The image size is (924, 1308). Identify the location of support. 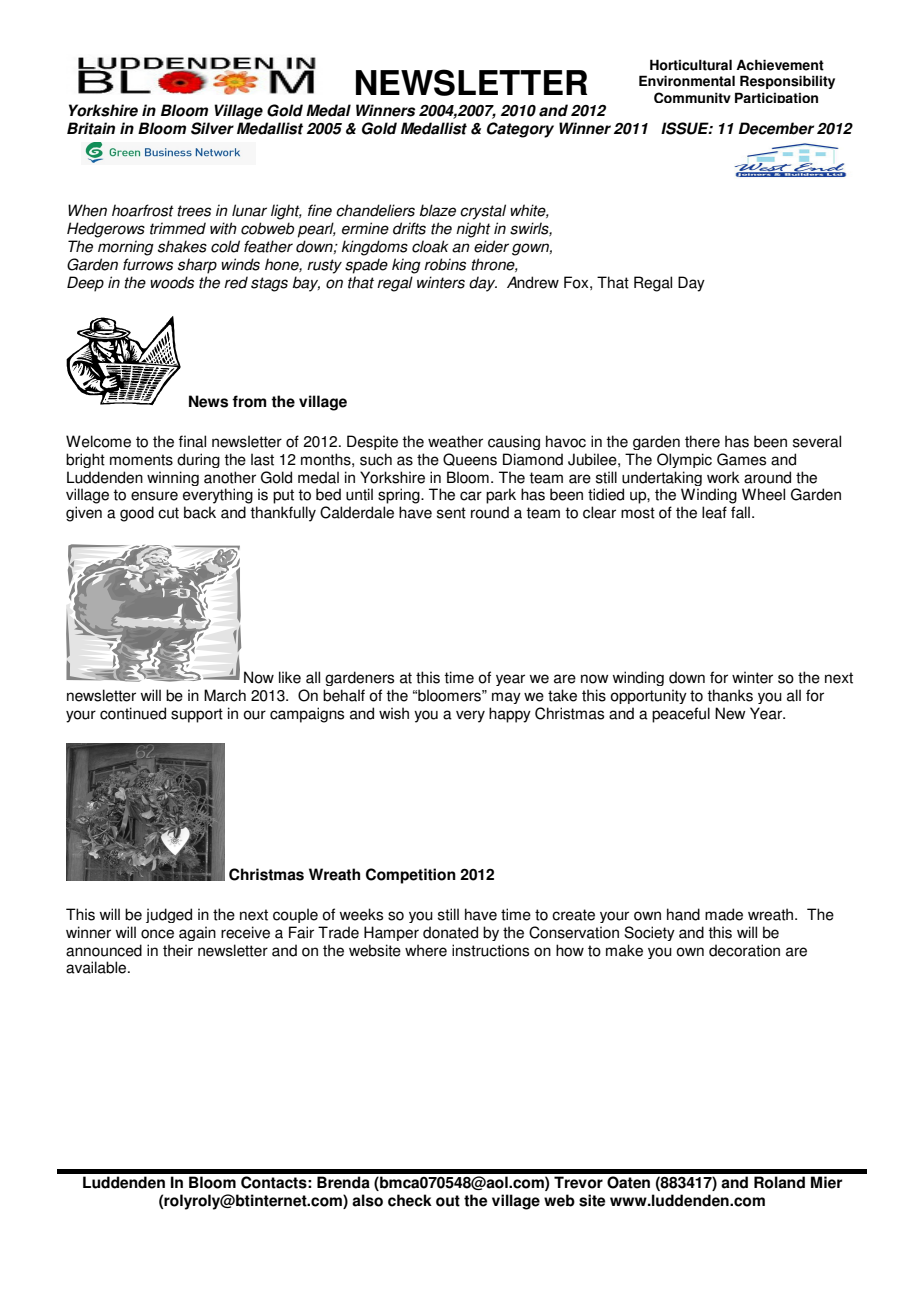
(197, 715).
